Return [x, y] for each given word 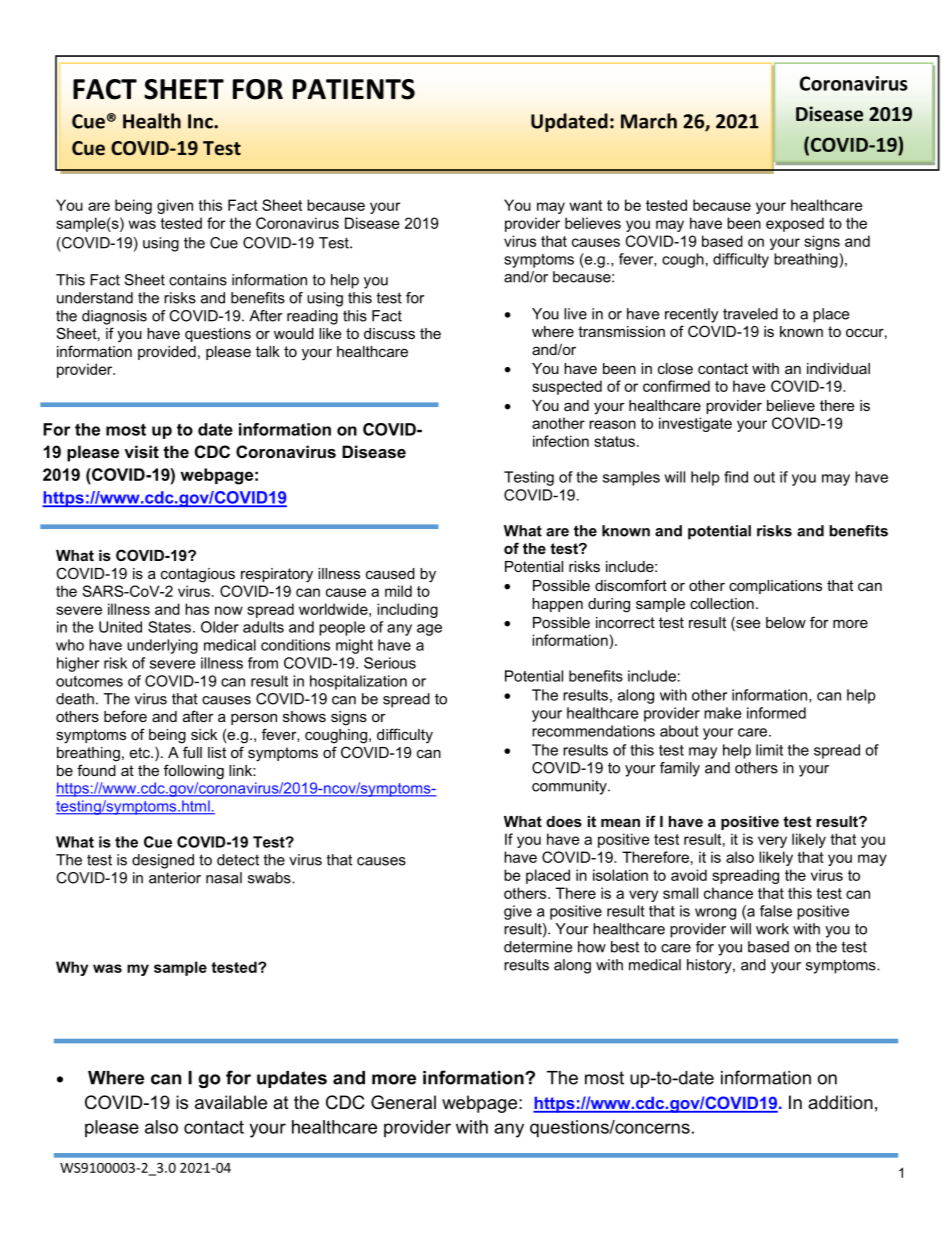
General [403, 1102]
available [231, 1102]
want [585, 205]
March [649, 121]
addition [840, 1102]
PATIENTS [354, 89]
